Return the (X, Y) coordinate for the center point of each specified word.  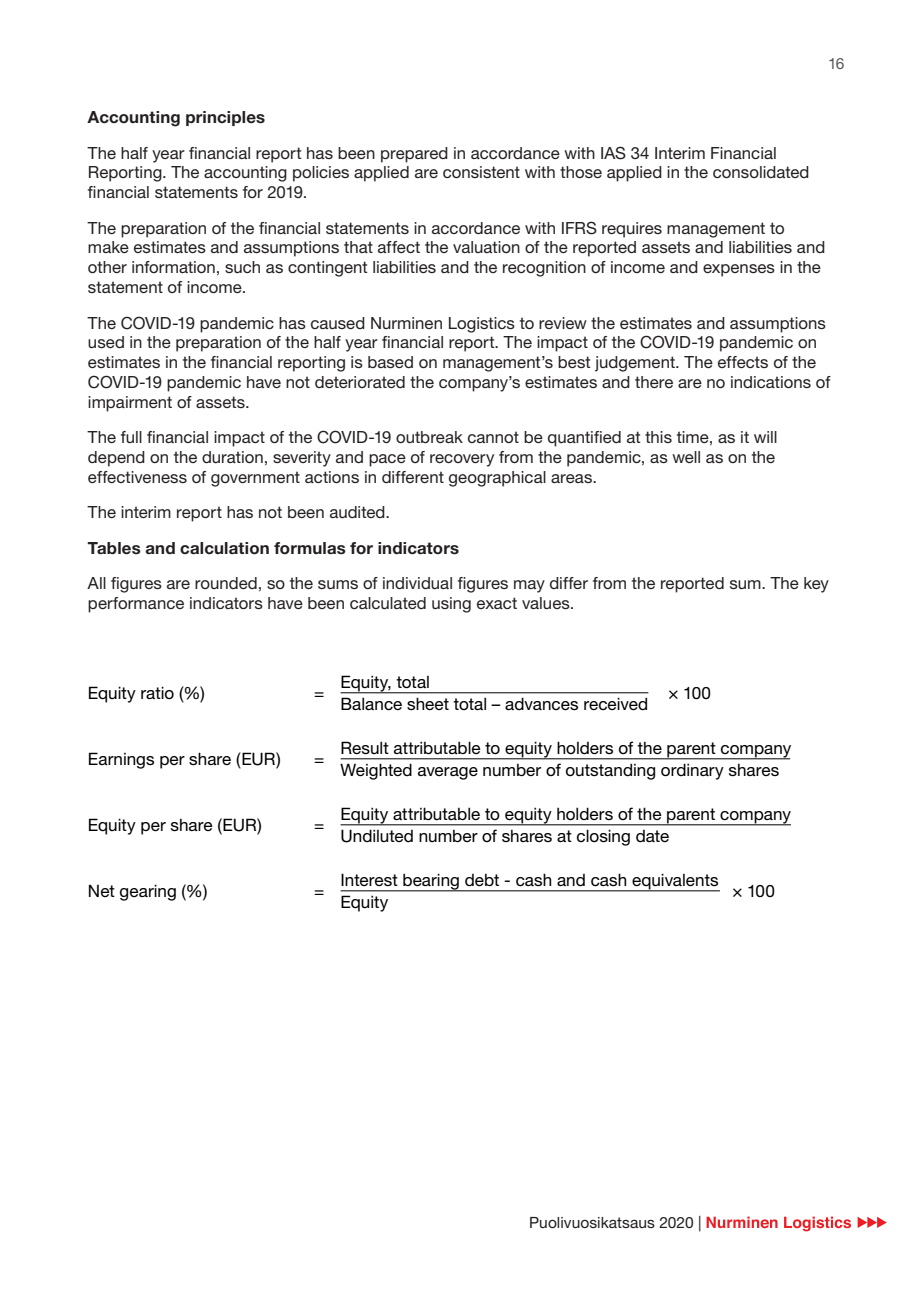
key (816, 585)
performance (136, 605)
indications (771, 382)
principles (225, 118)
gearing (148, 892)
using (451, 605)
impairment (130, 404)
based (390, 362)
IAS (613, 153)
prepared (414, 155)
